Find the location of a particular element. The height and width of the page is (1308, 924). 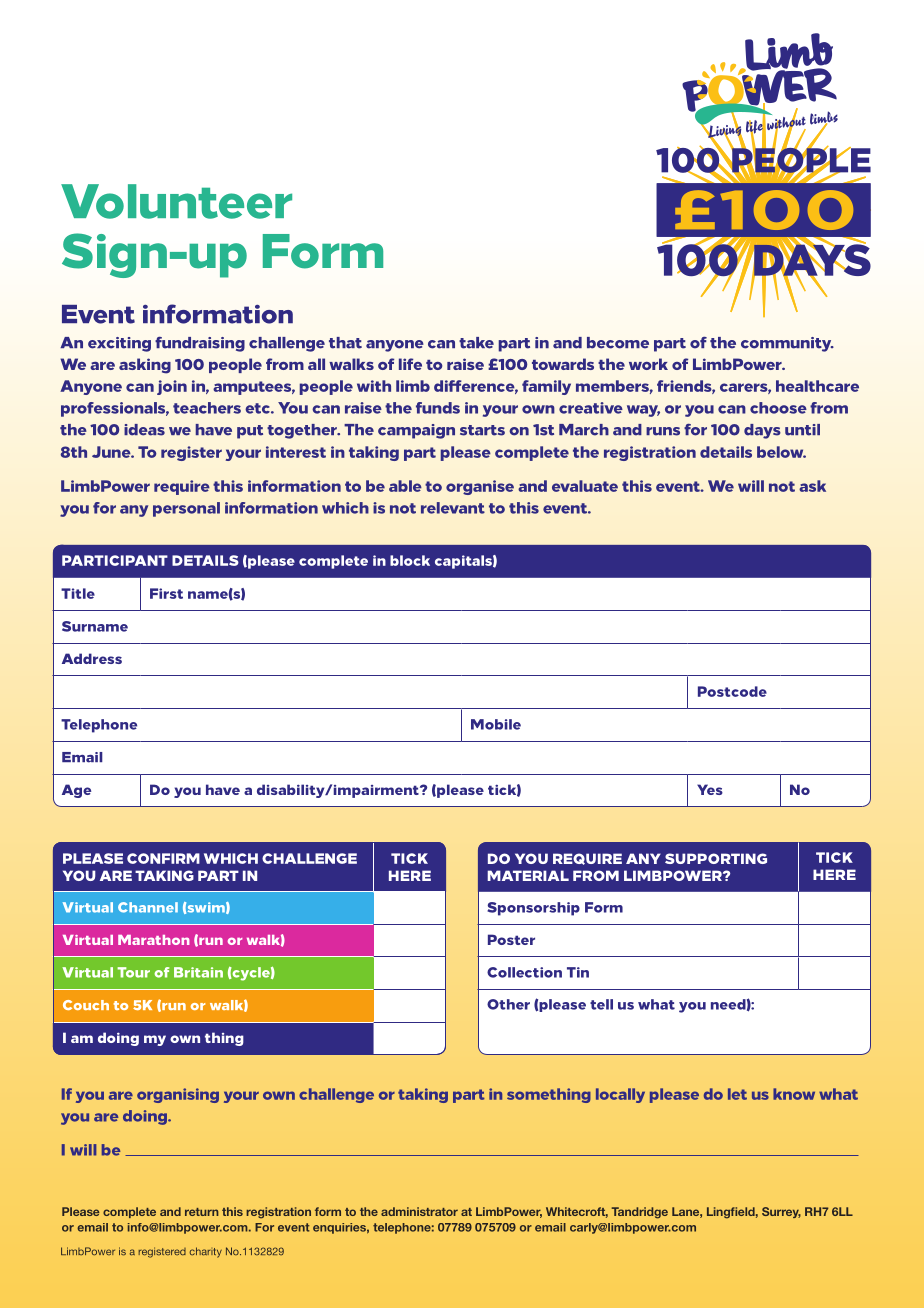

First is located at coordinates (166, 593).
